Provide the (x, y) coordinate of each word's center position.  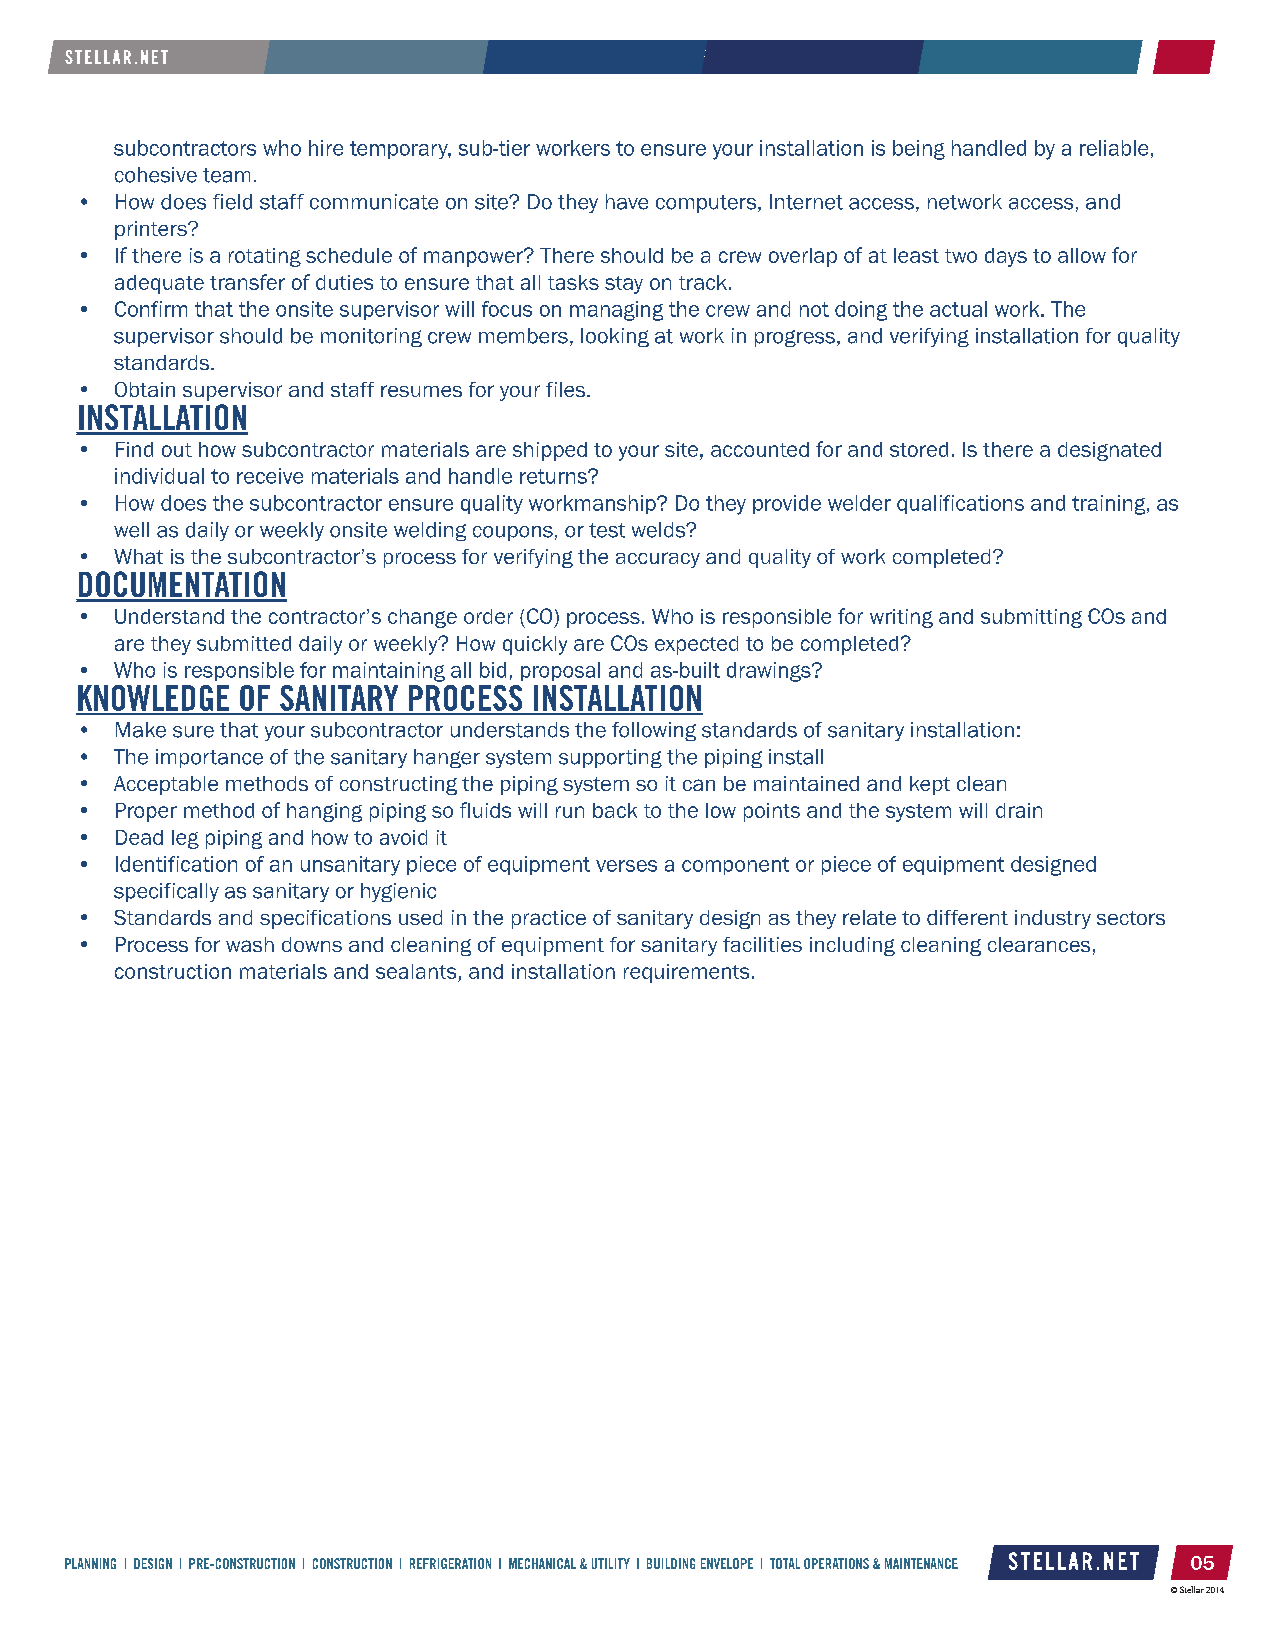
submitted (244, 643)
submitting (1031, 618)
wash (250, 944)
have (627, 202)
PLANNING (90, 1563)
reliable (1114, 148)
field (232, 202)
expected (696, 645)
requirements (686, 973)
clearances (1039, 944)
